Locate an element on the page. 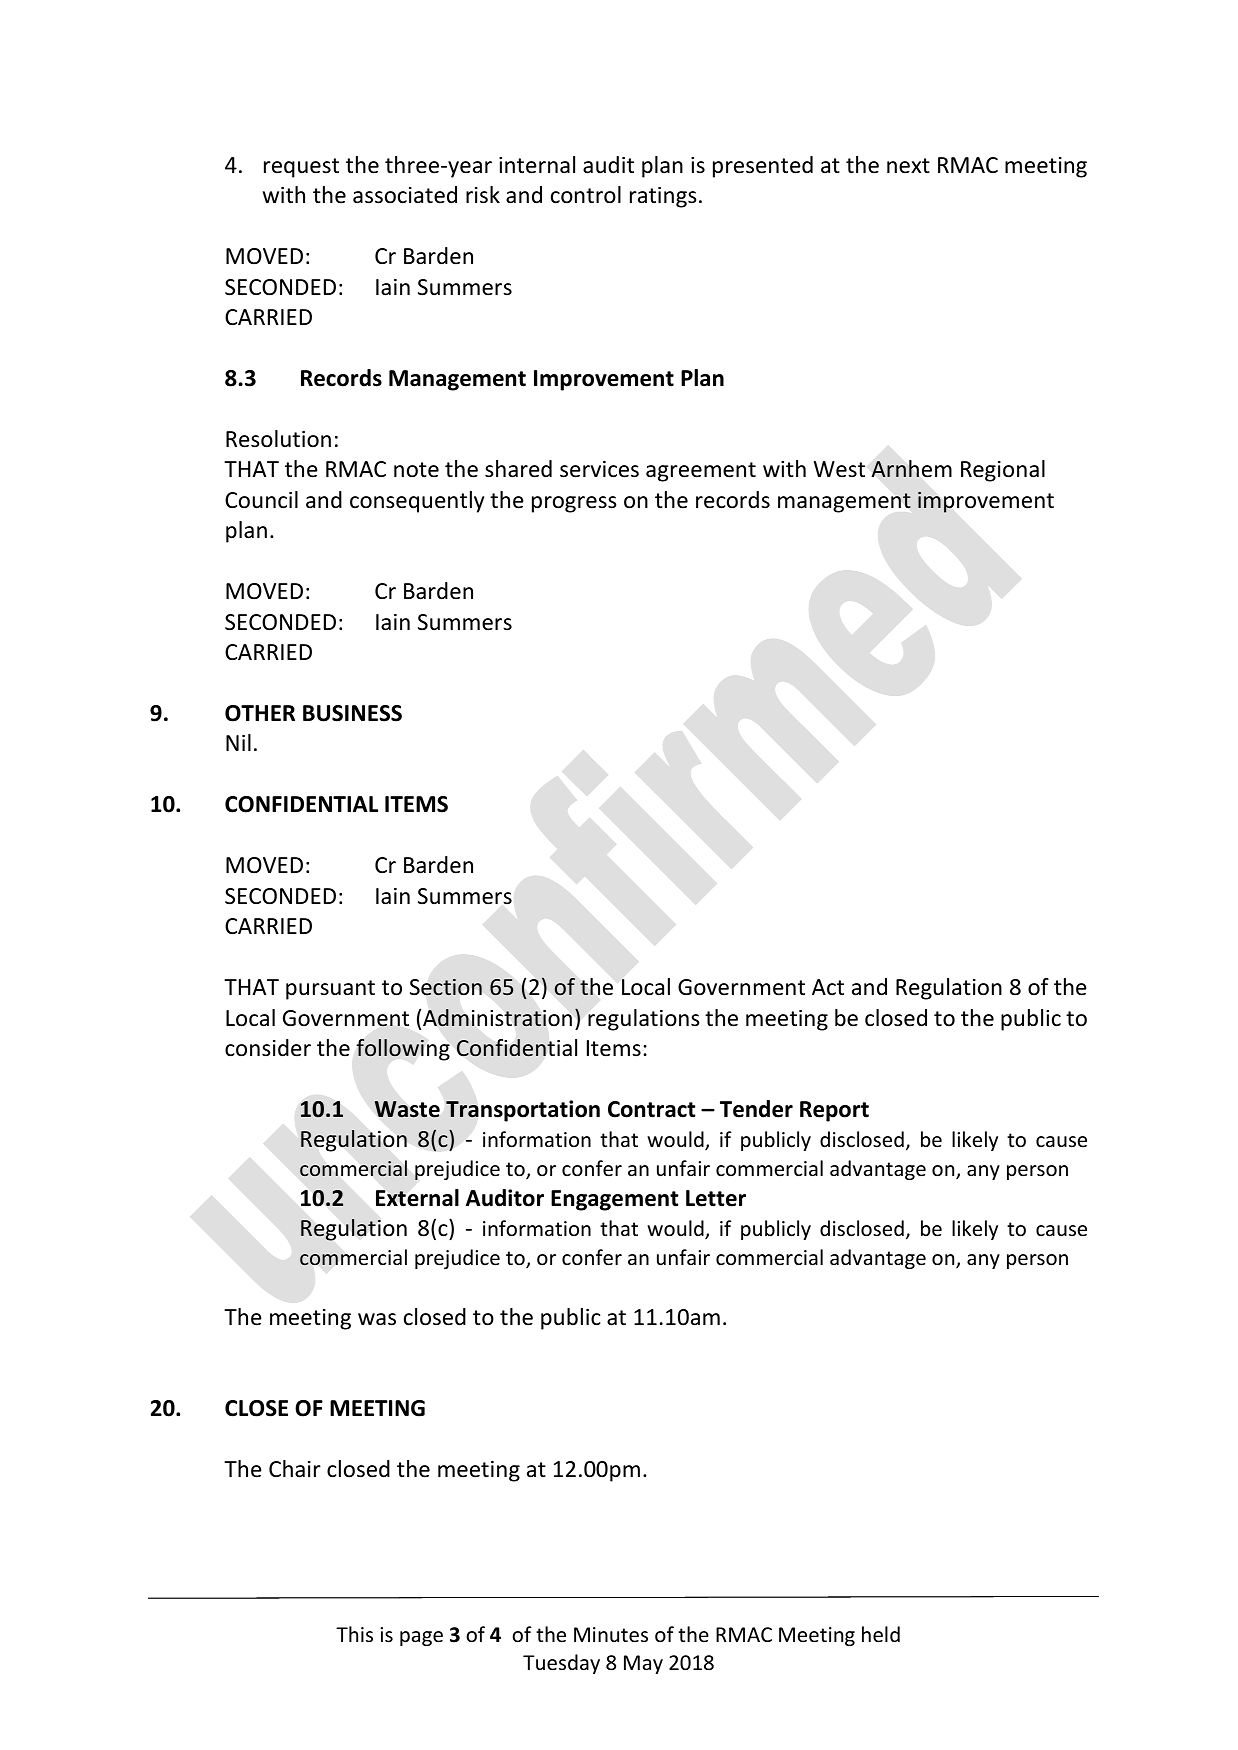 Image resolution: width=1238 pixels, height=1750 pixels. Report is located at coordinates (834, 1111).
